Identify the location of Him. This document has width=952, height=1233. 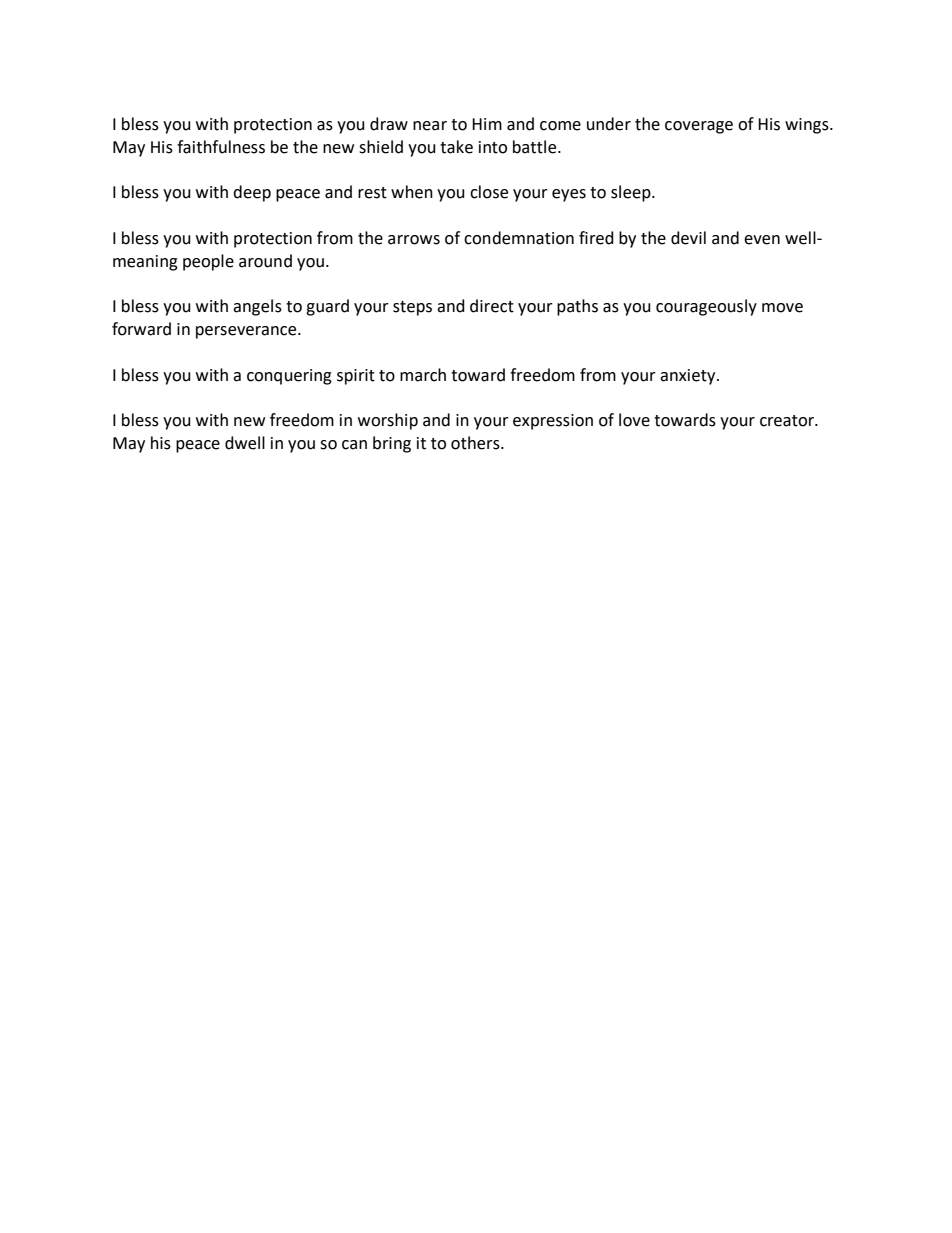
(487, 124).
